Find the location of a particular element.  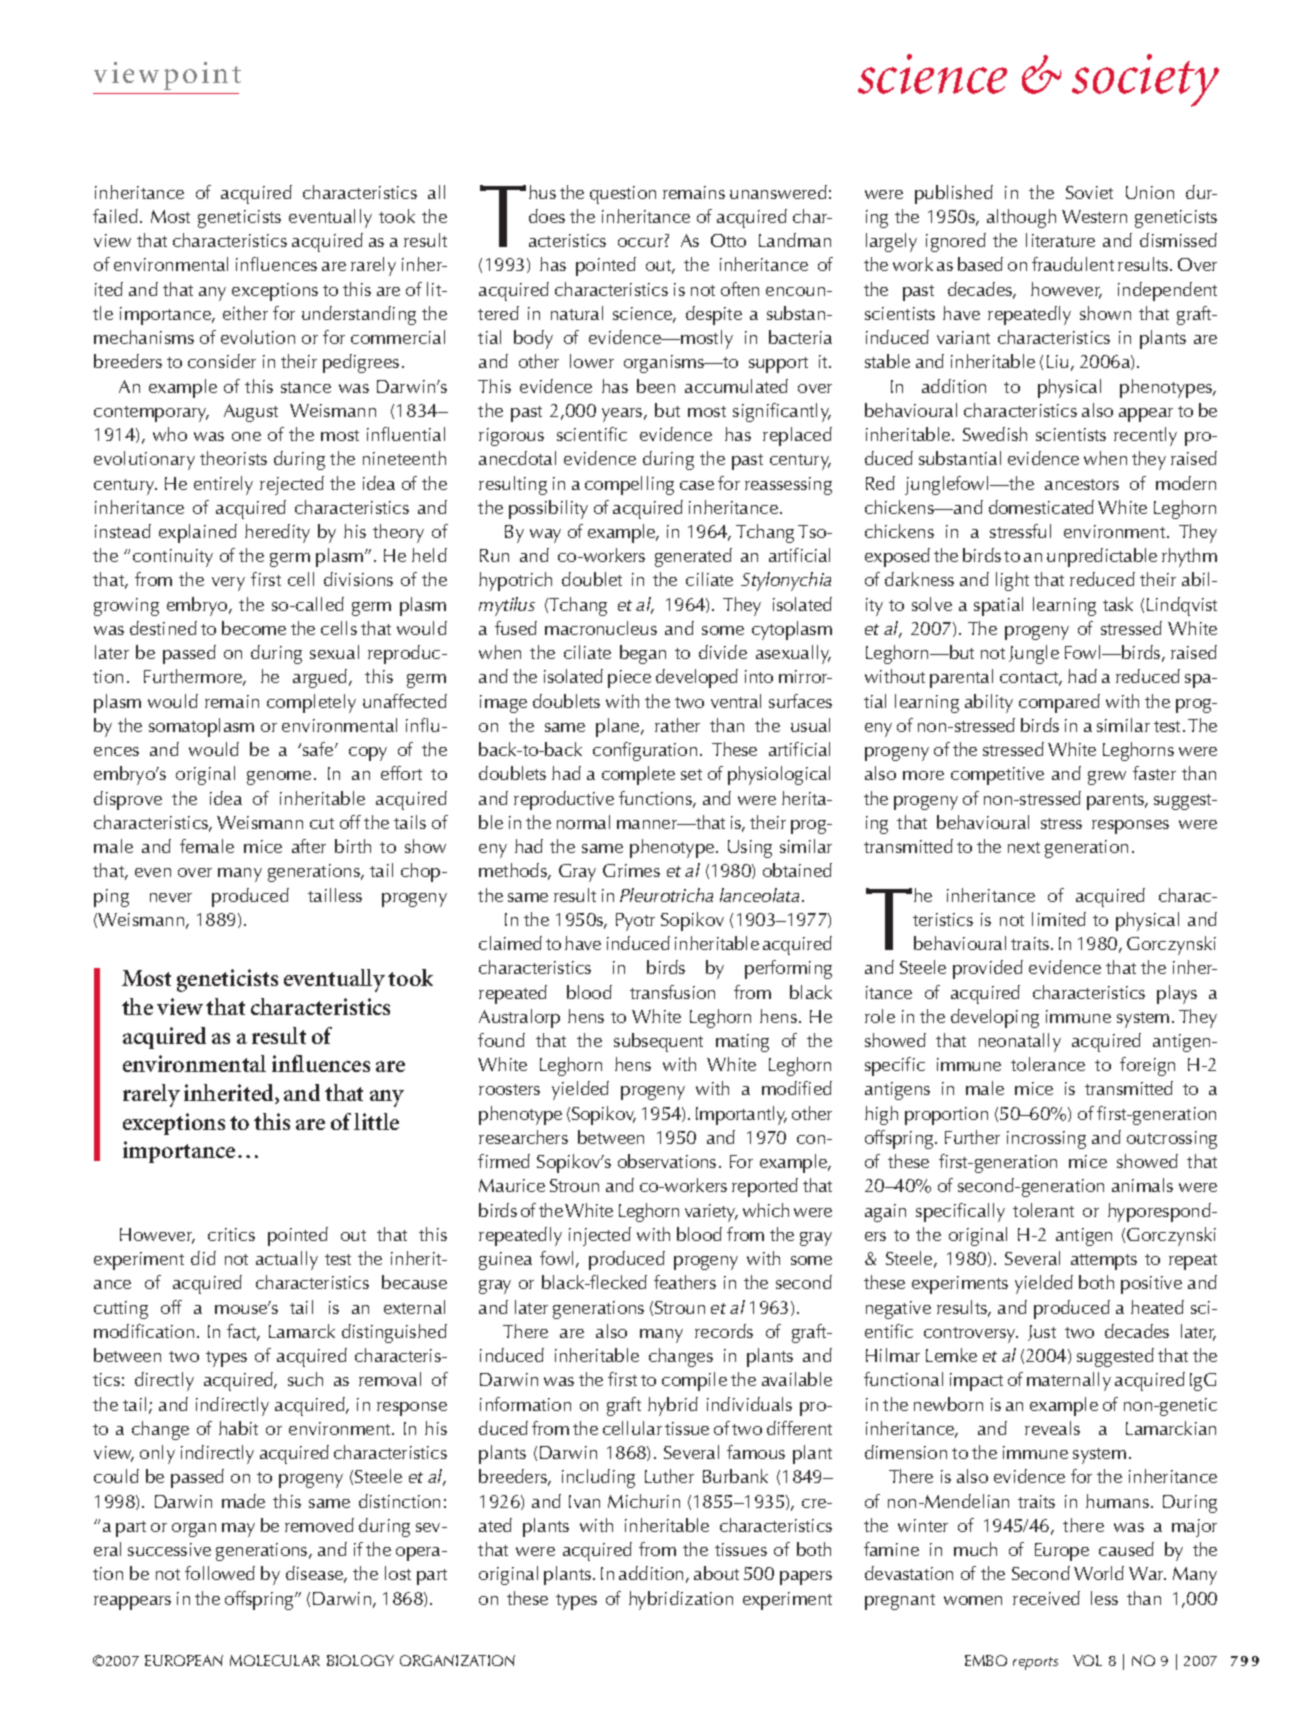

compared is located at coordinates (1059, 703).
